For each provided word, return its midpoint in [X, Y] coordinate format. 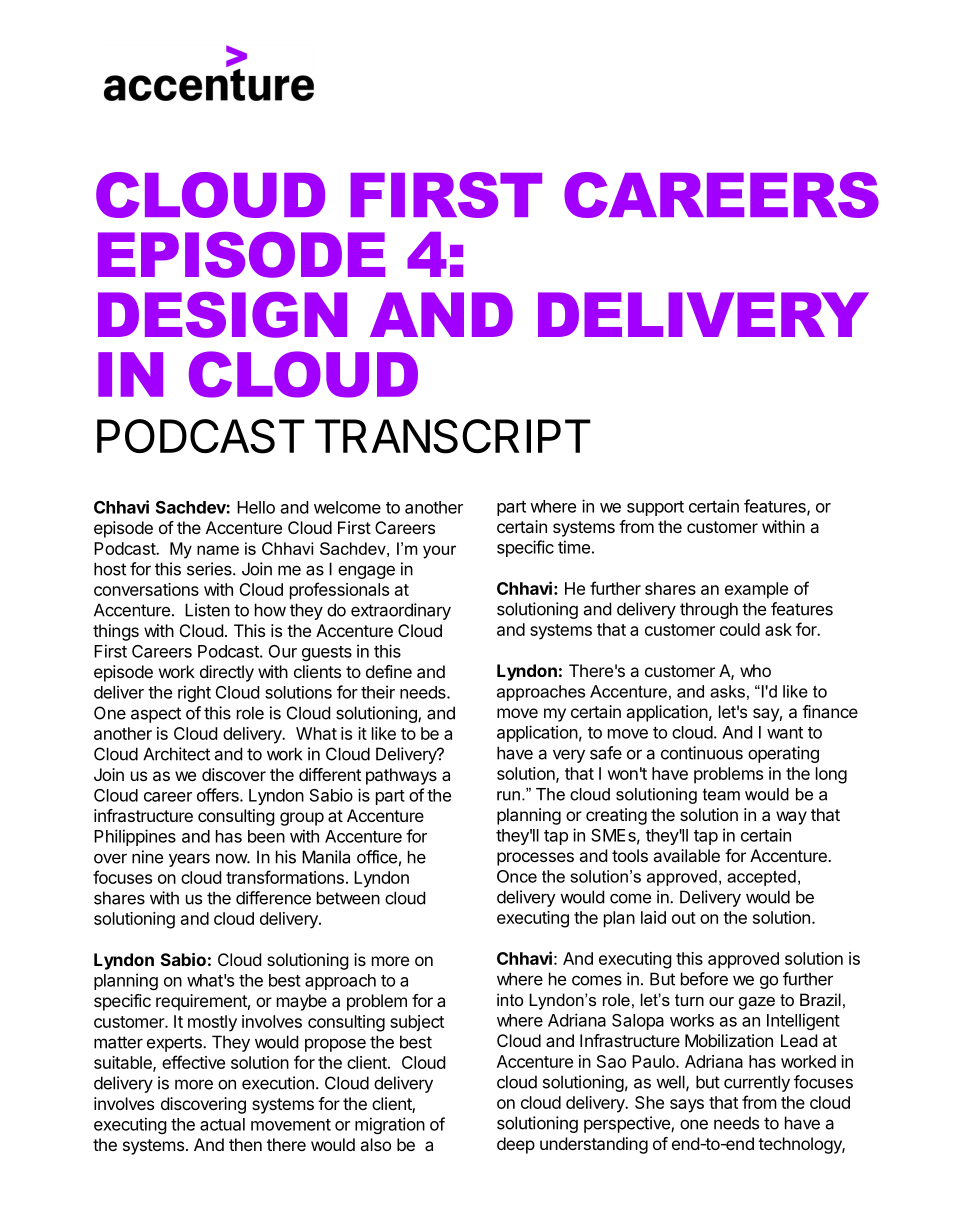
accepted [761, 878]
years [189, 860]
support [655, 508]
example [756, 590]
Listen [207, 610]
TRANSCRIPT [453, 436]
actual [222, 1124]
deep [516, 1145]
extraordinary [401, 611]
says [687, 1106]
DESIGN [222, 315]
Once [517, 876]
